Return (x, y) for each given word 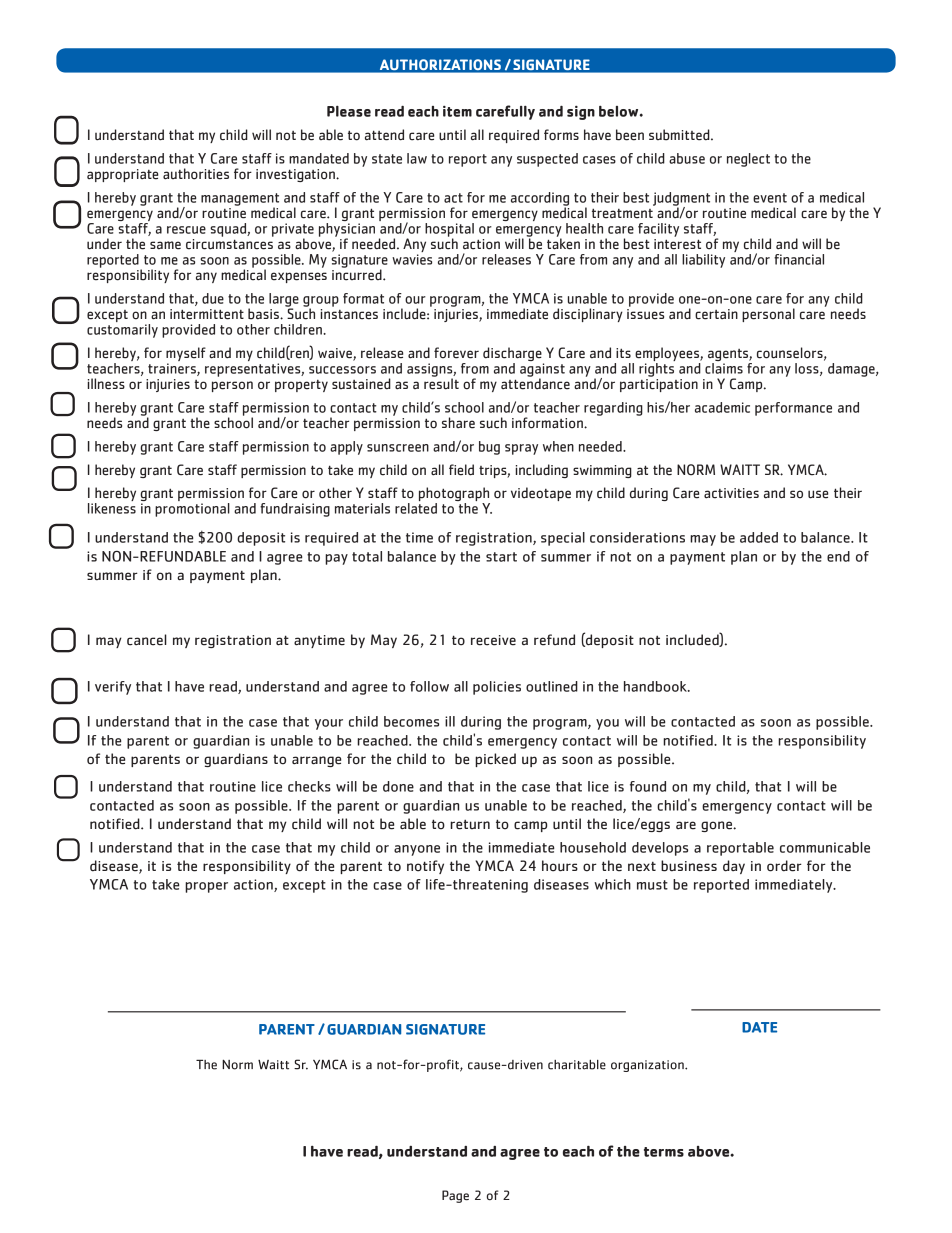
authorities (196, 174)
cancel (147, 640)
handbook (656, 686)
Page (455, 1196)
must (652, 885)
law (417, 158)
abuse (687, 158)
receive (493, 640)
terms (664, 1152)
